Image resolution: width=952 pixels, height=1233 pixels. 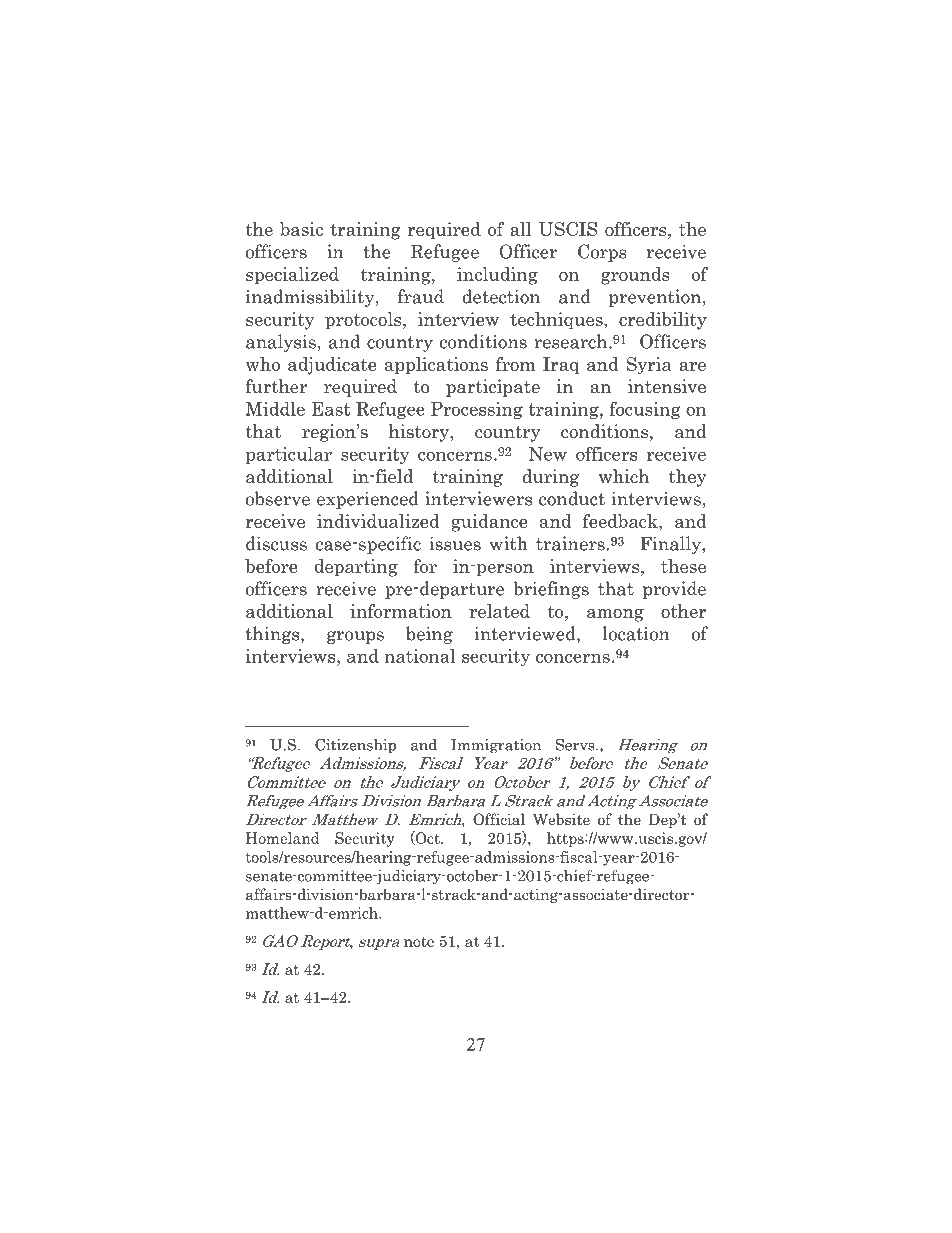 What do you see at coordinates (289, 455) in the screenshot?
I see `particular` at bounding box center [289, 455].
